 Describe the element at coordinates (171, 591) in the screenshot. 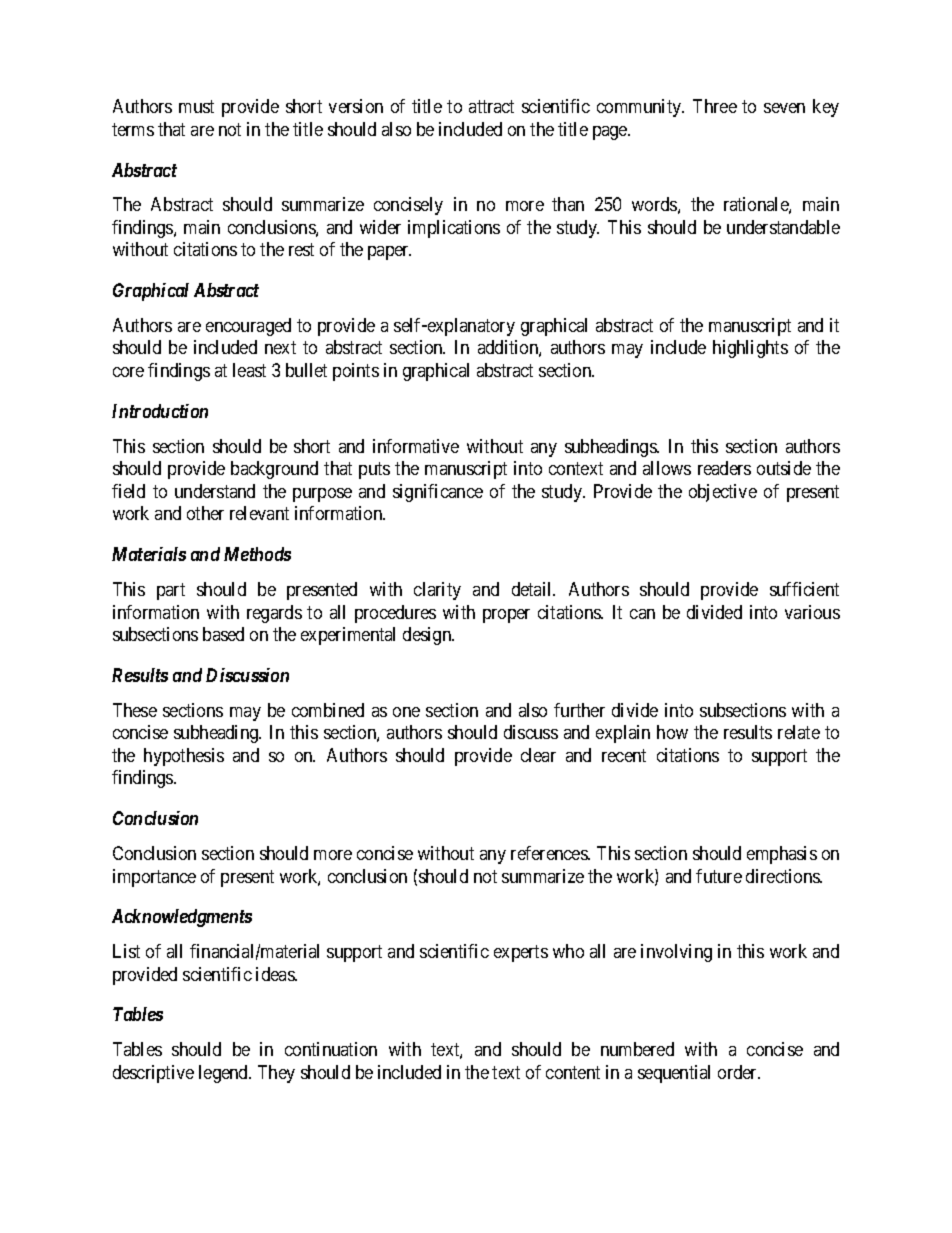

I see `part` at that location.
